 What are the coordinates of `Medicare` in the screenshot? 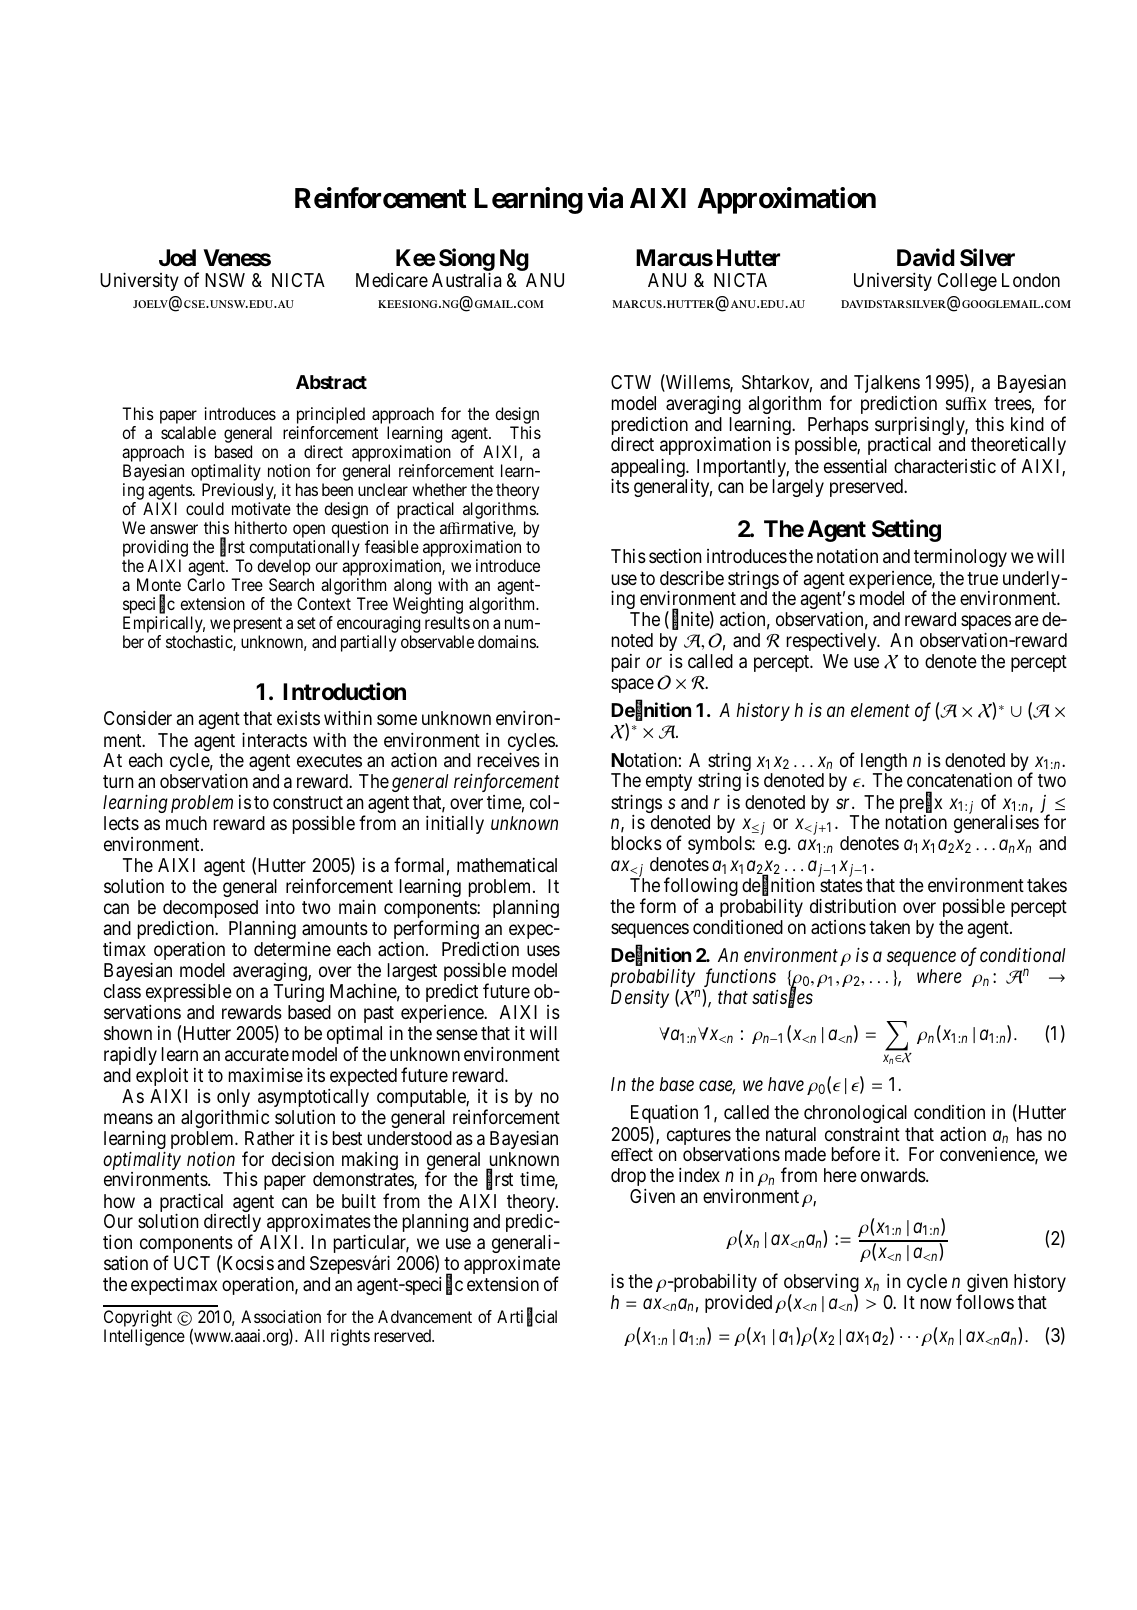 It's located at (392, 280).
